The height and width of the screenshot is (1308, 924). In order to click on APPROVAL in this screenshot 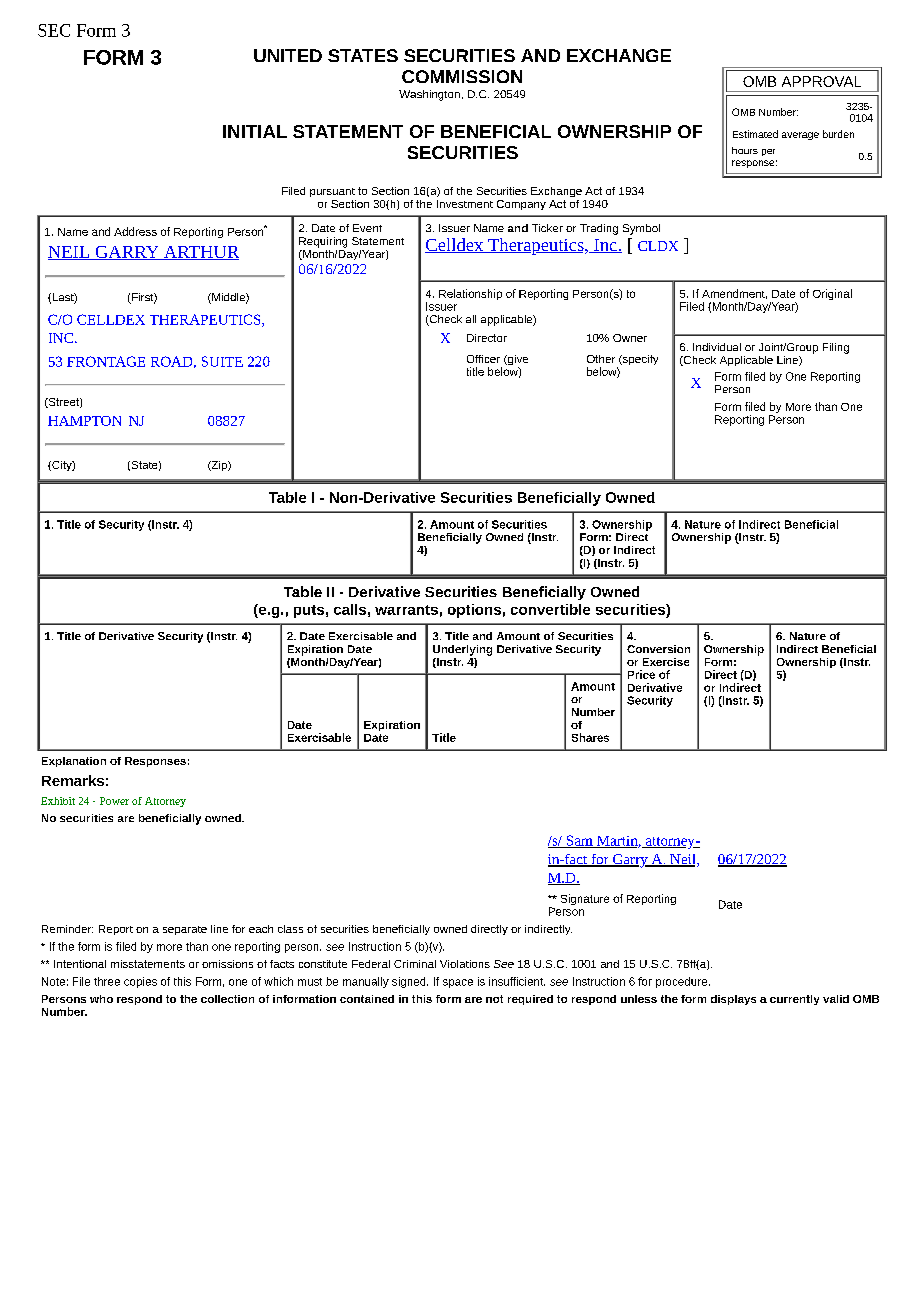, I will do `click(821, 81)`.
